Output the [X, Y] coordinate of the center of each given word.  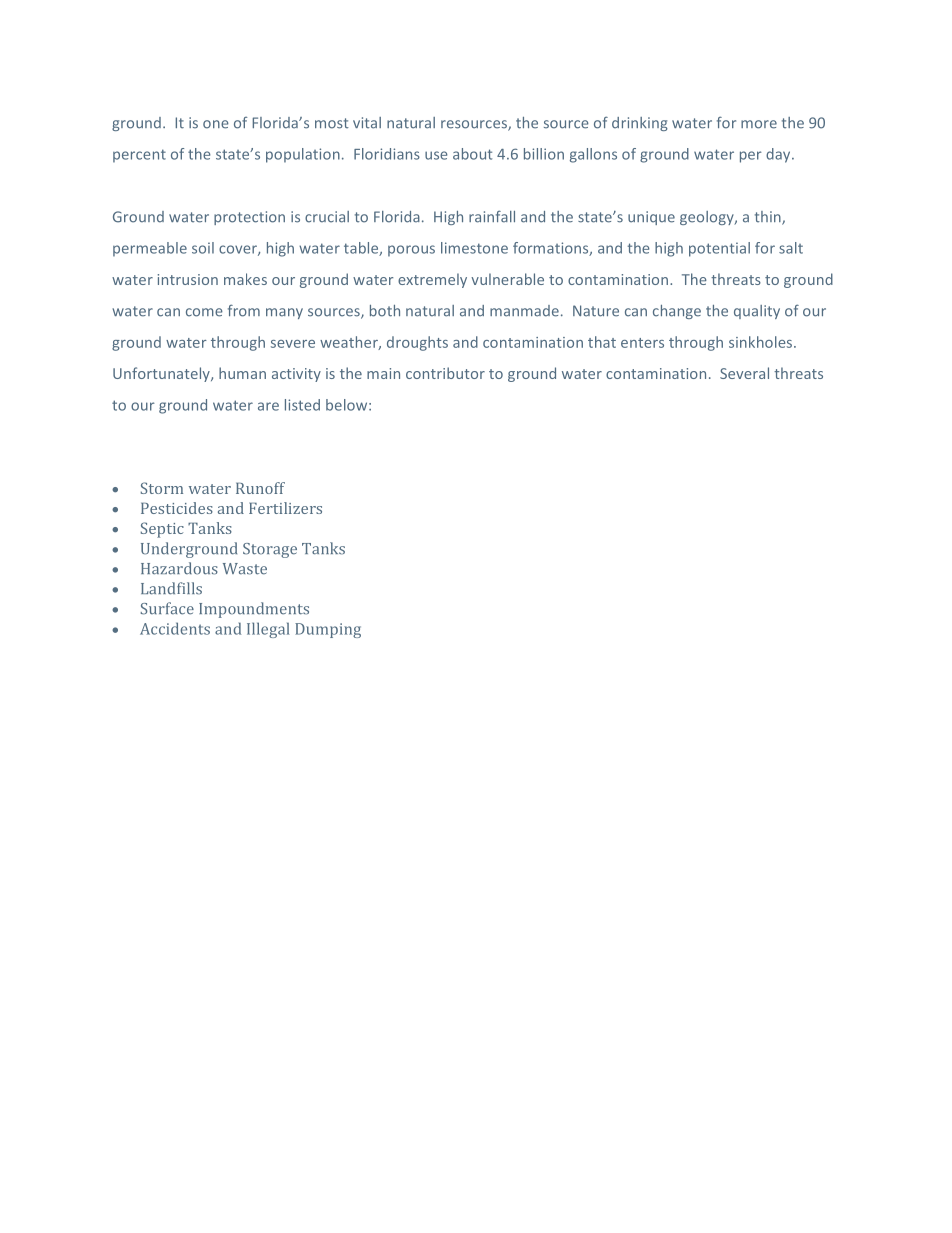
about [472, 154]
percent [139, 156]
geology [708, 218]
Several [744, 373]
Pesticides [177, 508]
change [677, 312]
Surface [167, 608]
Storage [270, 550]
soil [203, 248]
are [268, 406]
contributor [445, 373]
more [759, 124]
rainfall [492, 216]
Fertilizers [285, 508]
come [204, 312]
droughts [417, 343]
